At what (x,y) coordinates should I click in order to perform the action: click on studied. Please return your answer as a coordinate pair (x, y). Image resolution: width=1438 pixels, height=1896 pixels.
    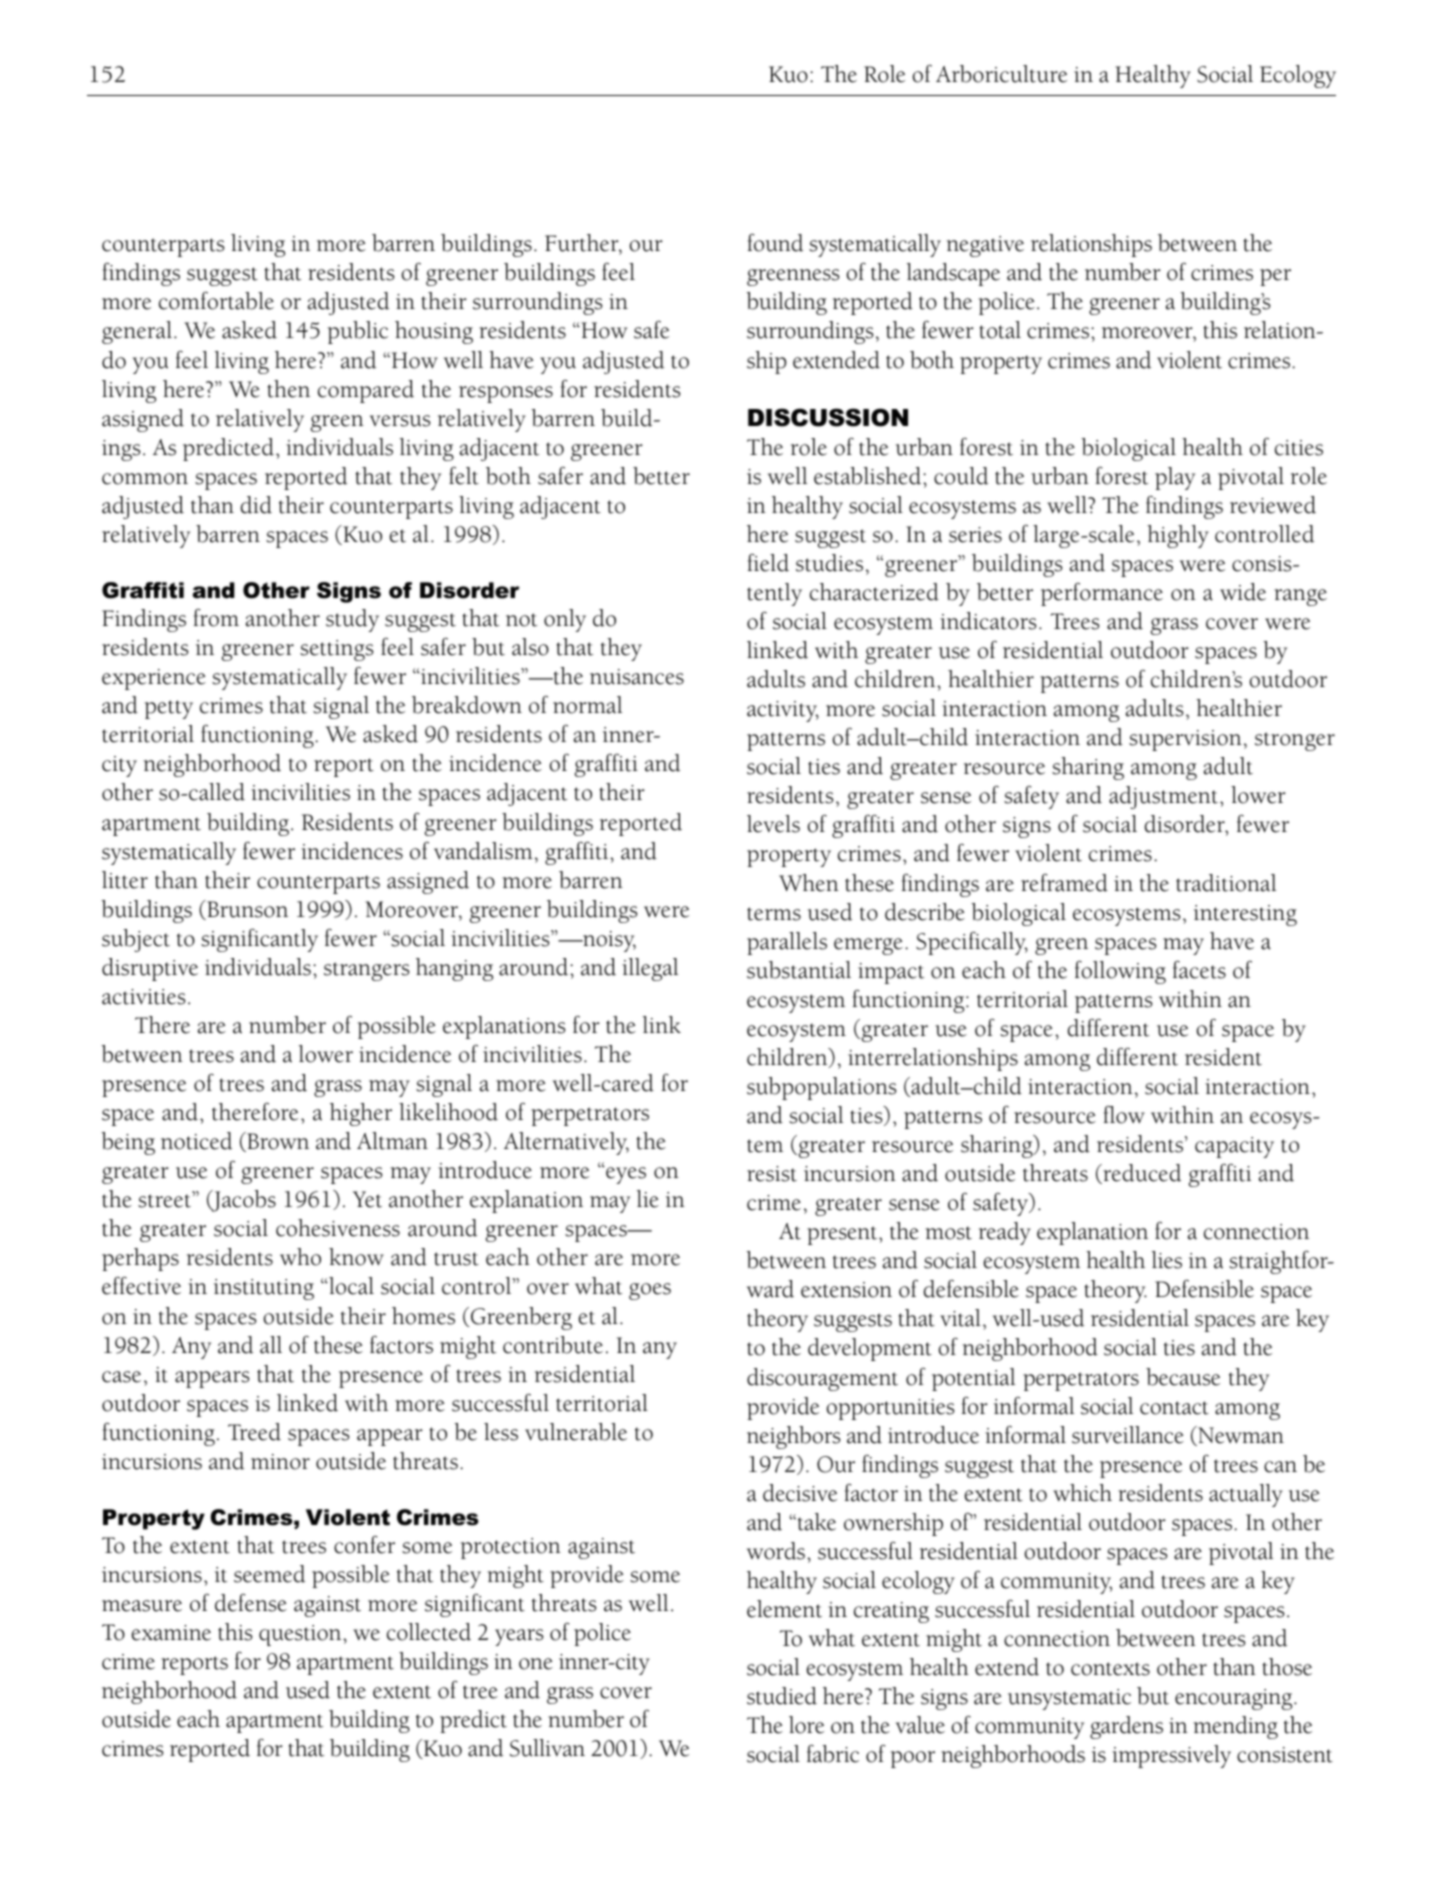
    Looking at the image, I should click on (782, 1696).
